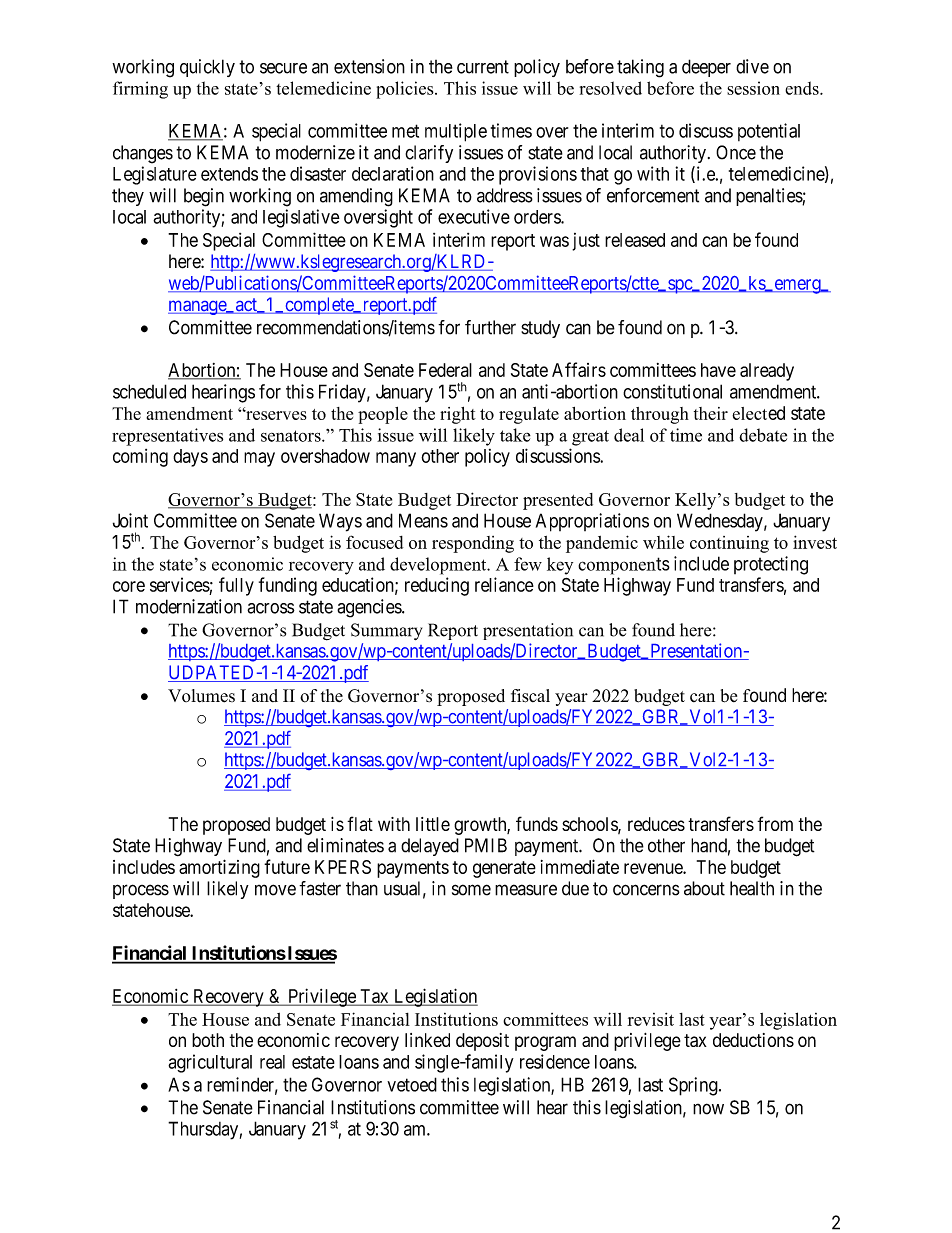 The height and width of the document is (1233, 952). I want to click on agricultural, so click(210, 1063).
